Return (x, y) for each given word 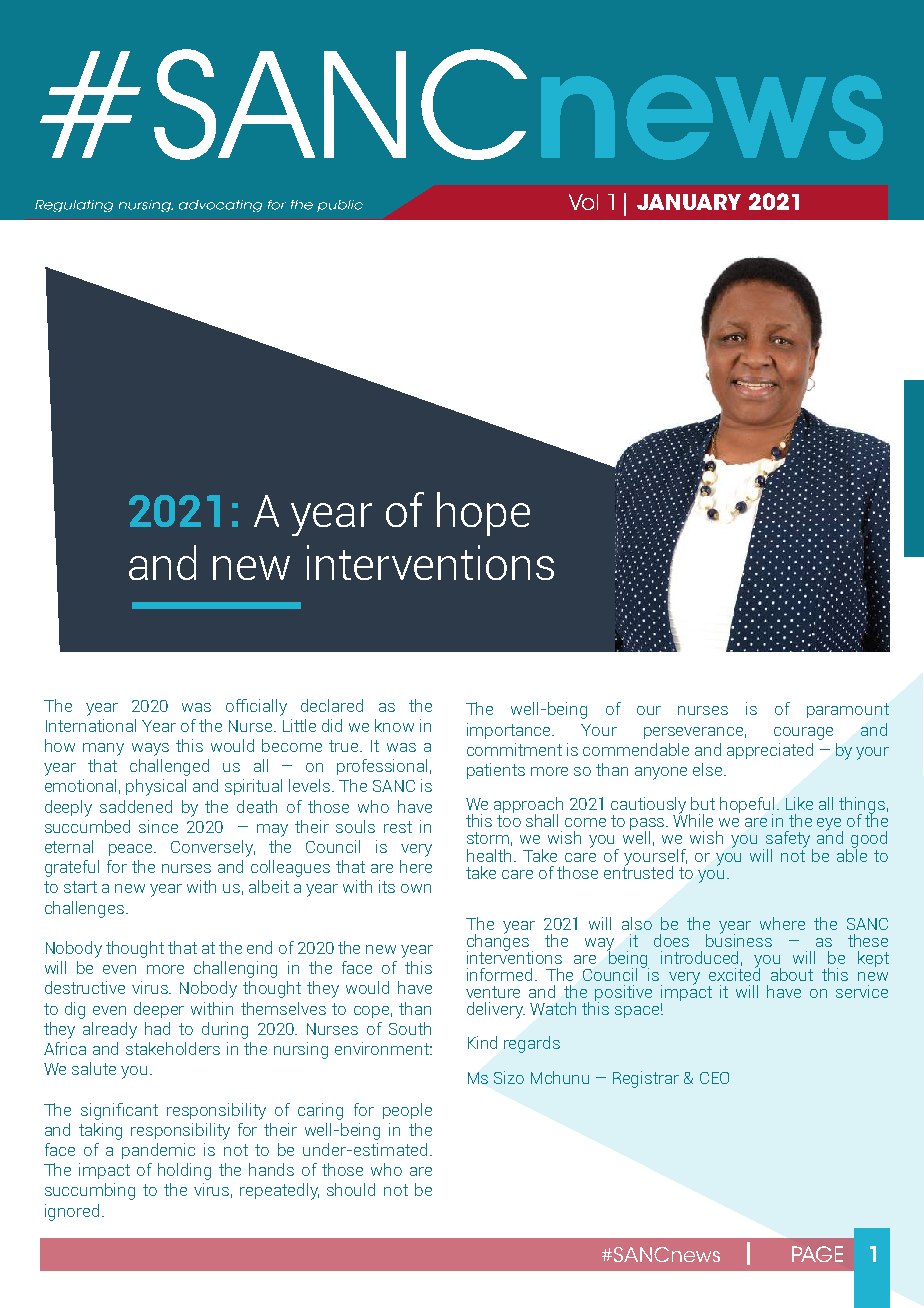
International (91, 725)
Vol (583, 202)
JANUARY (689, 202)
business (739, 939)
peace (132, 850)
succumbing (90, 1191)
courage (803, 733)
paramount (848, 710)
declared (332, 705)
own (416, 888)
